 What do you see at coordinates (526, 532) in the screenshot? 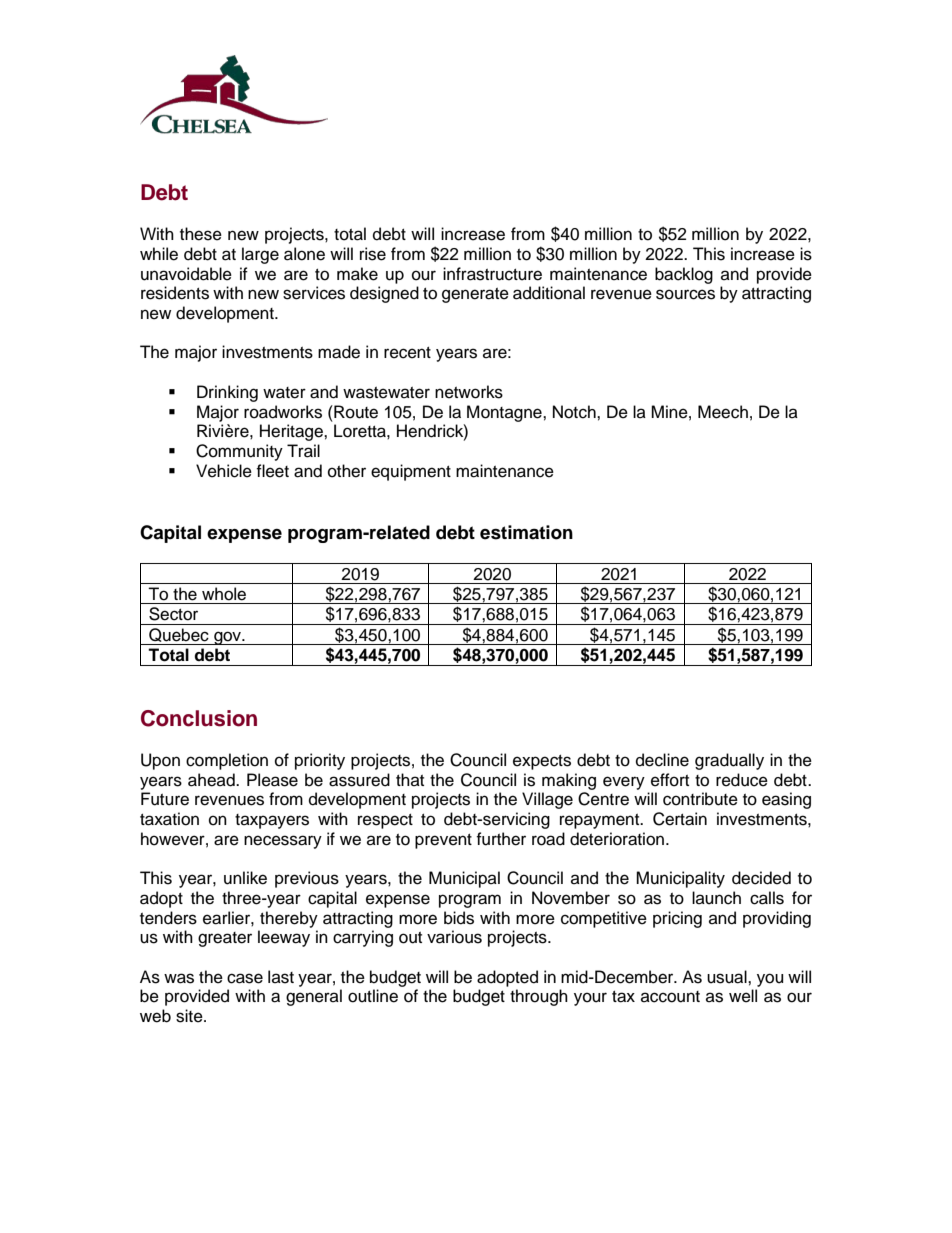
I see `estimation` at bounding box center [526, 532].
